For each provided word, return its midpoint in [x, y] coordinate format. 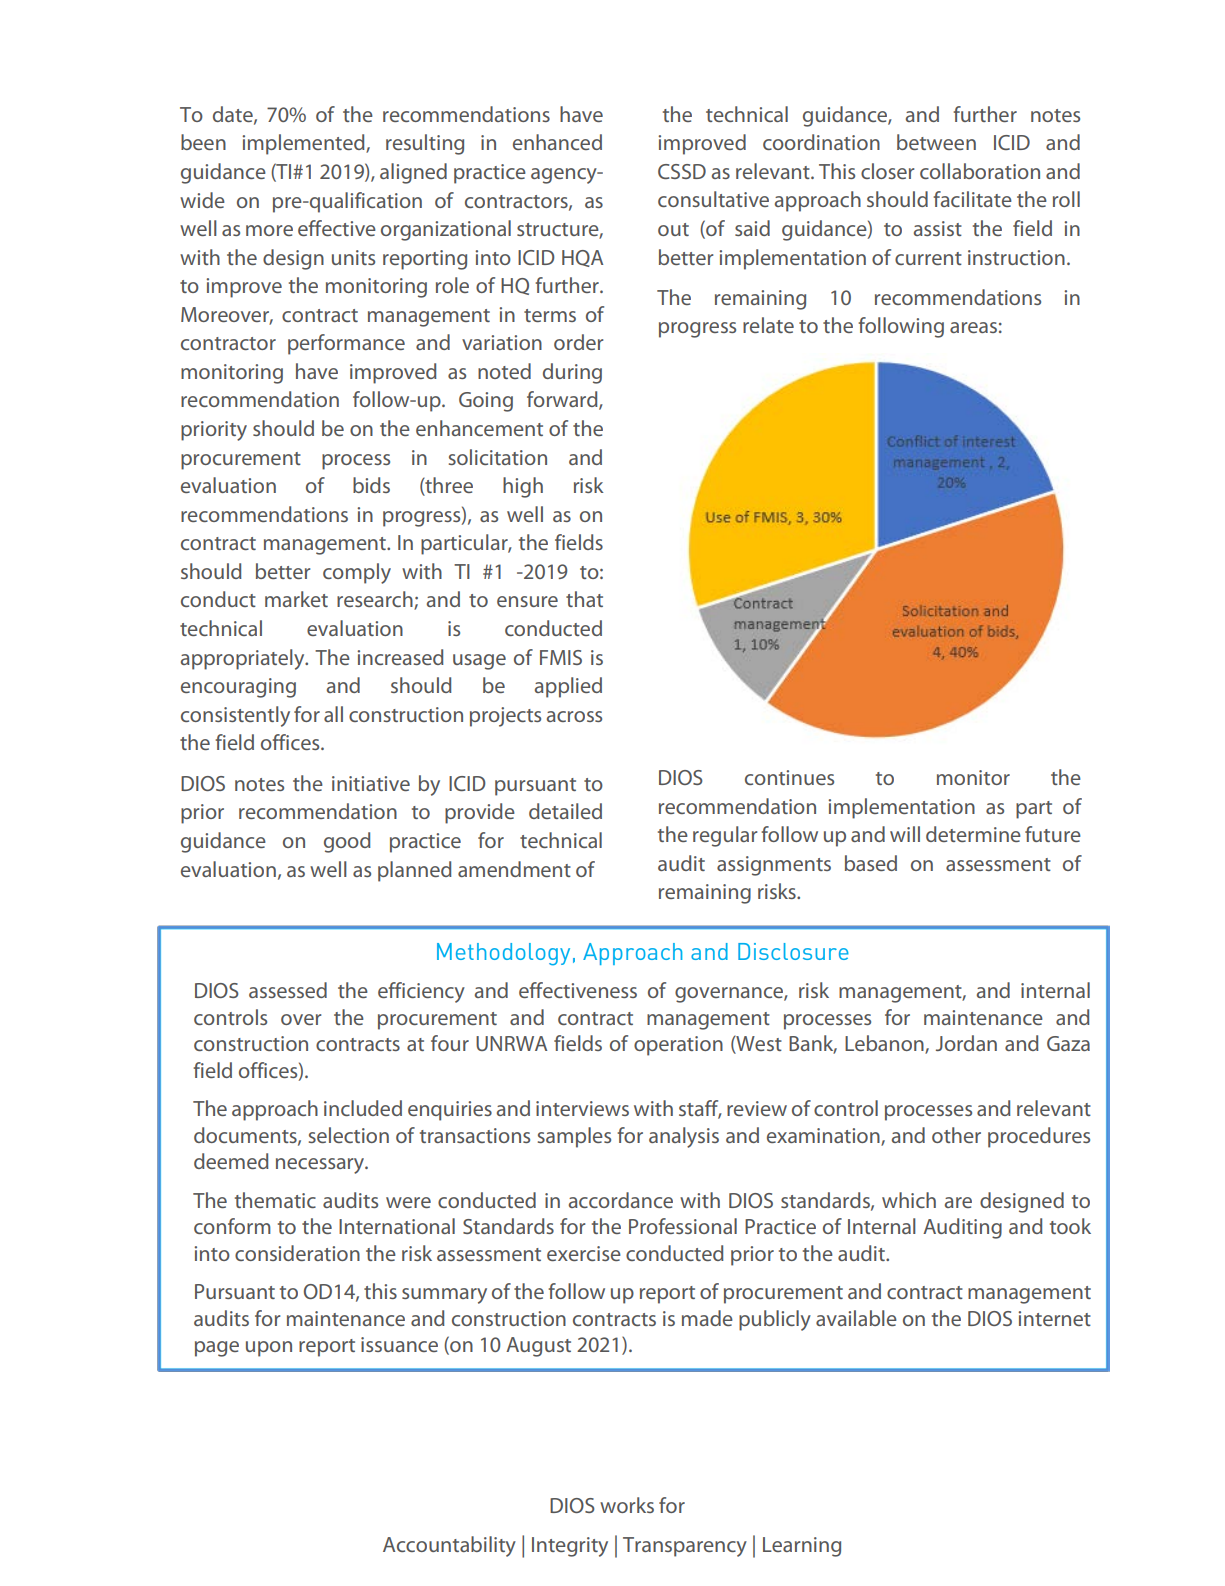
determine [973, 834]
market [296, 599]
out [673, 229]
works [627, 1505]
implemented [304, 144]
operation [678, 1046]
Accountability [449, 1546]
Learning [802, 1547]
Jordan [966, 1043]
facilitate [972, 199]
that [584, 599]
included [363, 1108]
